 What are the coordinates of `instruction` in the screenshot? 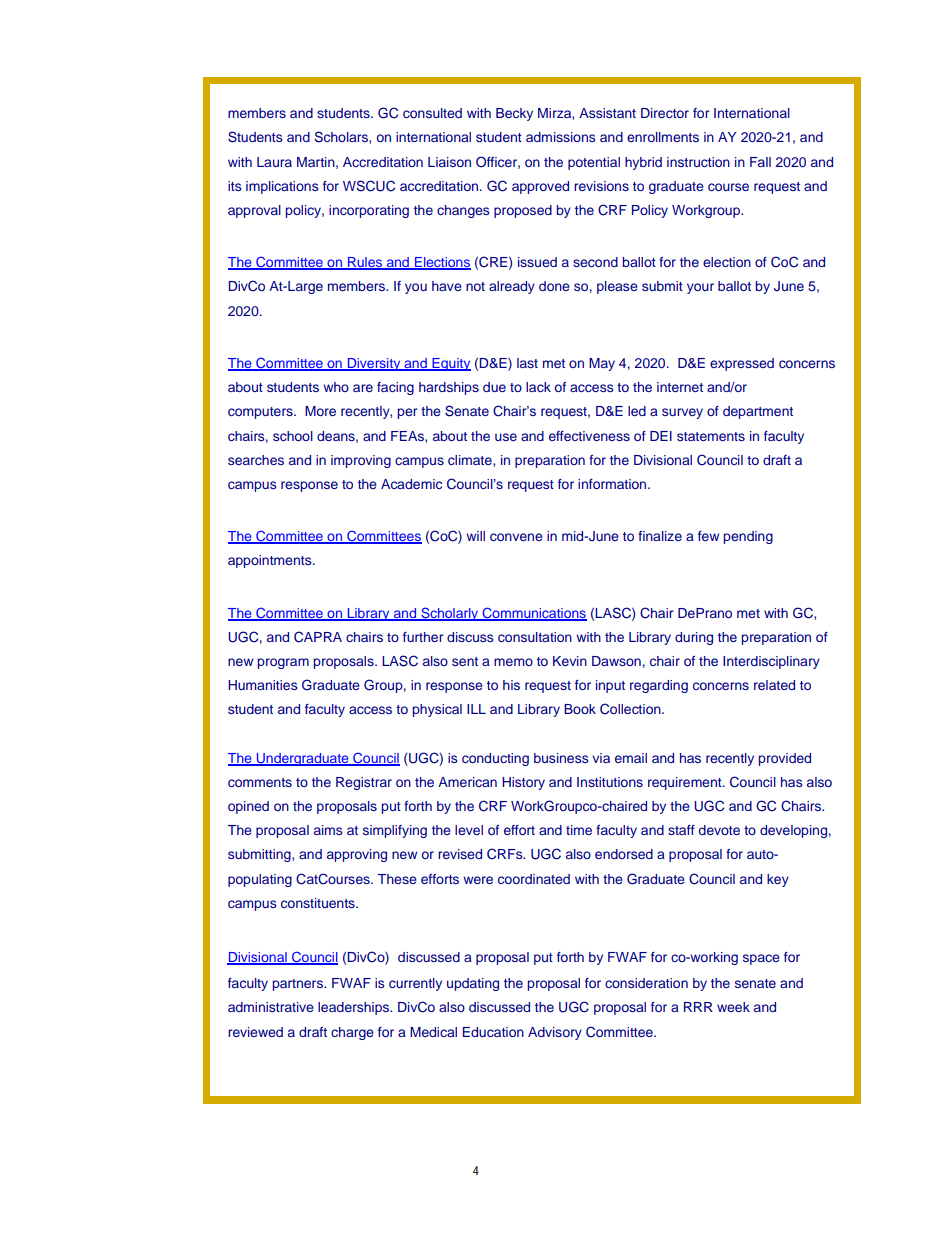 It's located at (698, 162).
